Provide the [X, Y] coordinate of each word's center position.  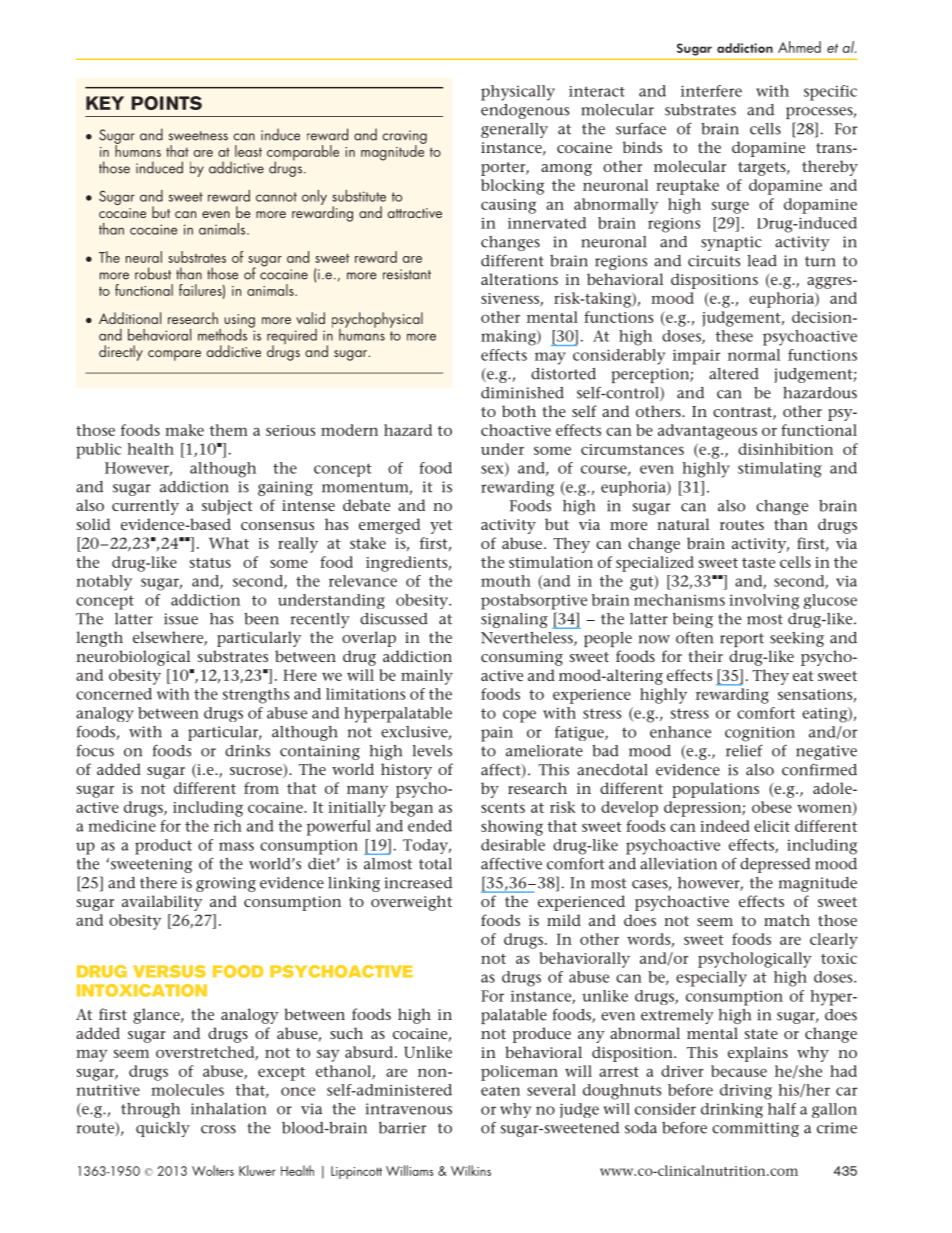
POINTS [166, 103]
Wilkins [471, 1170]
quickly [163, 1129]
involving [764, 602]
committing [755, 1129]
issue [181, 619]
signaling [514, 620]
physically [518, 93]
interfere [711, 91]
